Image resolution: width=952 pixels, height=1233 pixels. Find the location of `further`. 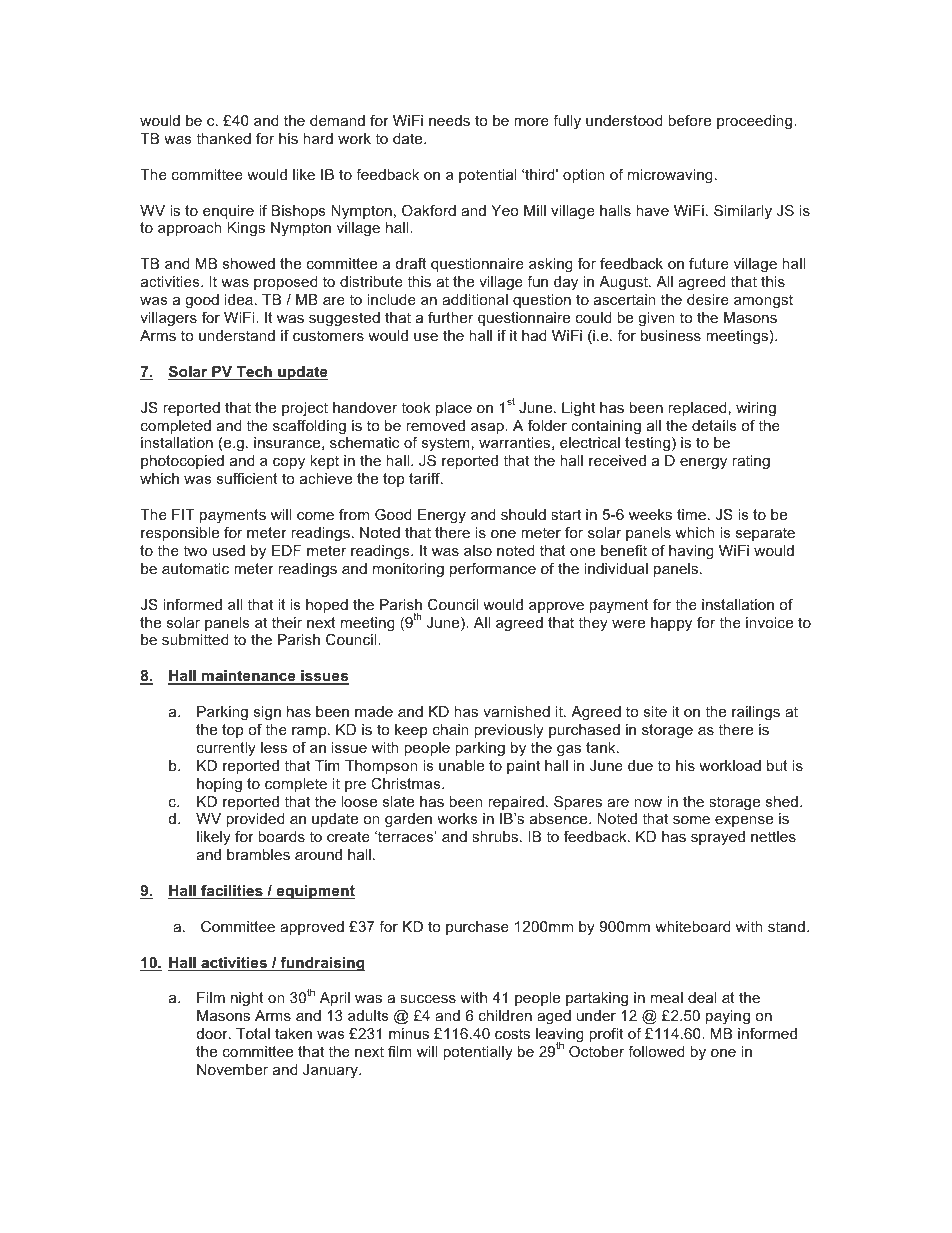

further is located at coordinates (450, 317).
